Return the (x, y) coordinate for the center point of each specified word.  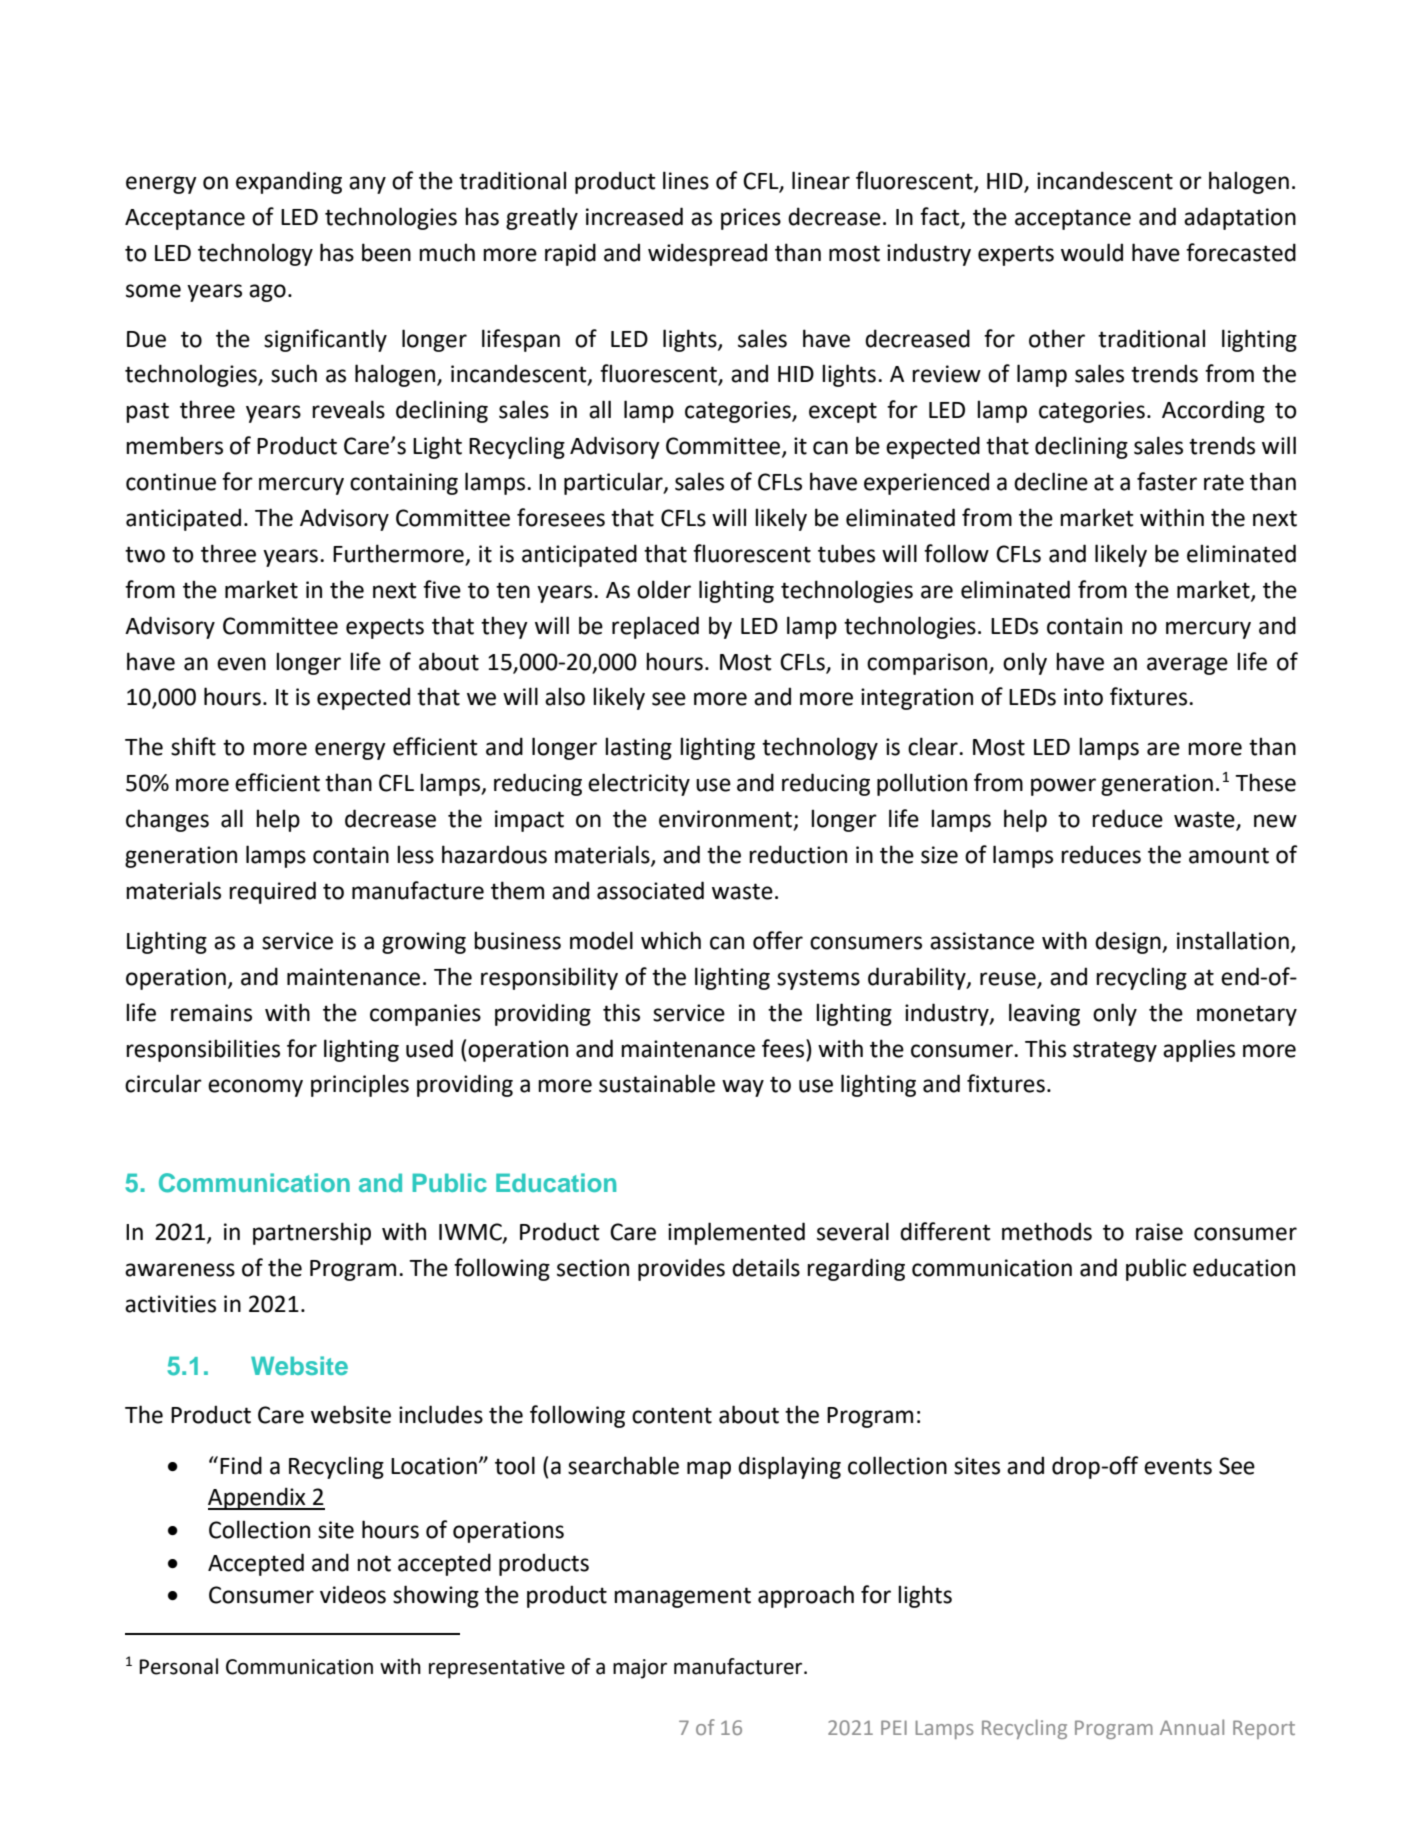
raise (1159, 1232)
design (1129, 942)
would (1092, 252)
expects (385, 628)
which (671, 940)
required (272, 892)
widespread (707, 254)
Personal (179, 1666)
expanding (289, 182)
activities (170, 1304)
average (1187, 666)
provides (681, 1269)
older (664, 589)
